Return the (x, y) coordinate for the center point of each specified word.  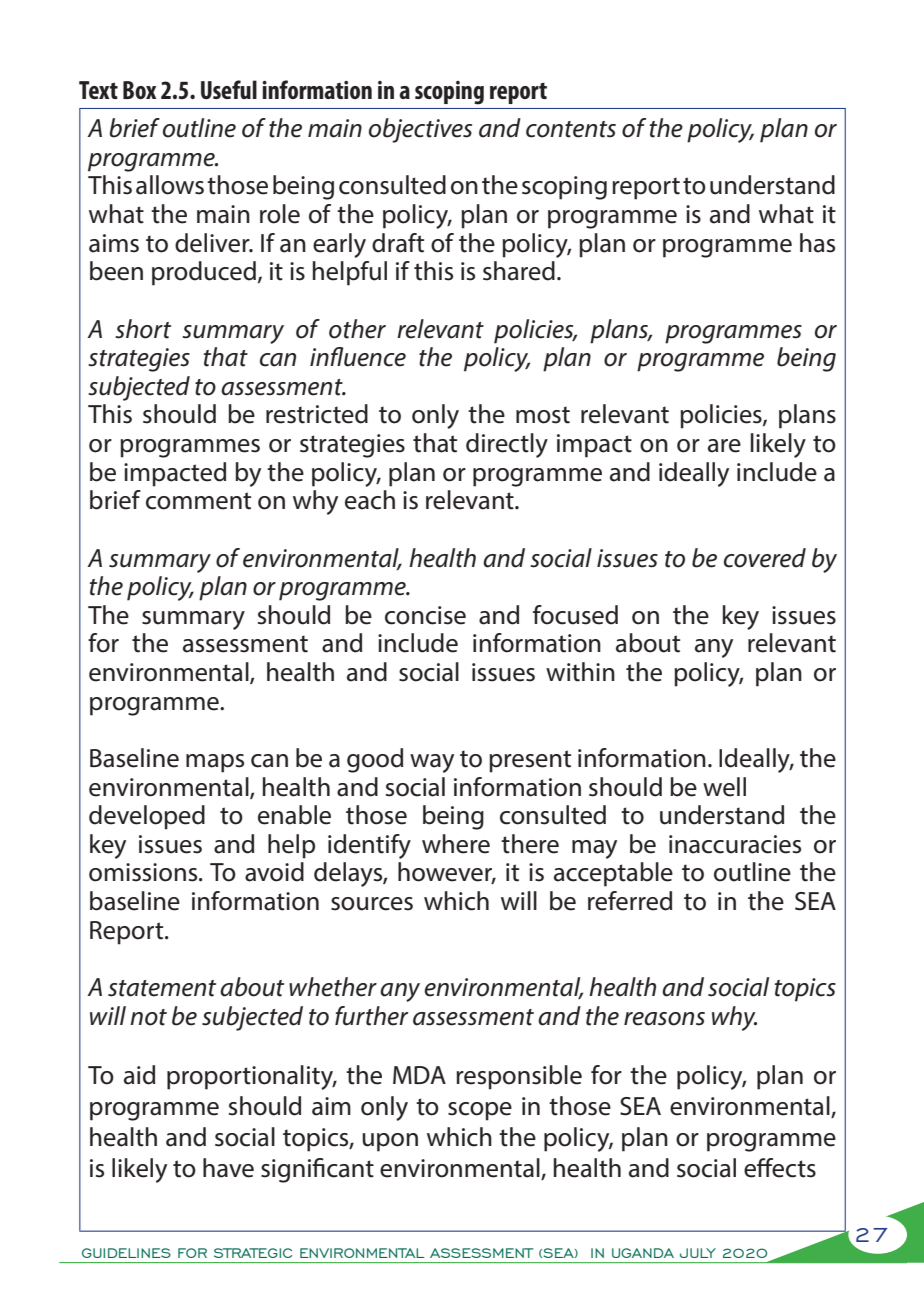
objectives (420, 130)
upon (390, 1142)
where (456, 844)
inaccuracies (735, 844)
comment (198, 501)
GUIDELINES (126, 1253)
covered (765, 558)
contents (571, 129)
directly (507, 445)
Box (140, 90)
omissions (144, 872)
